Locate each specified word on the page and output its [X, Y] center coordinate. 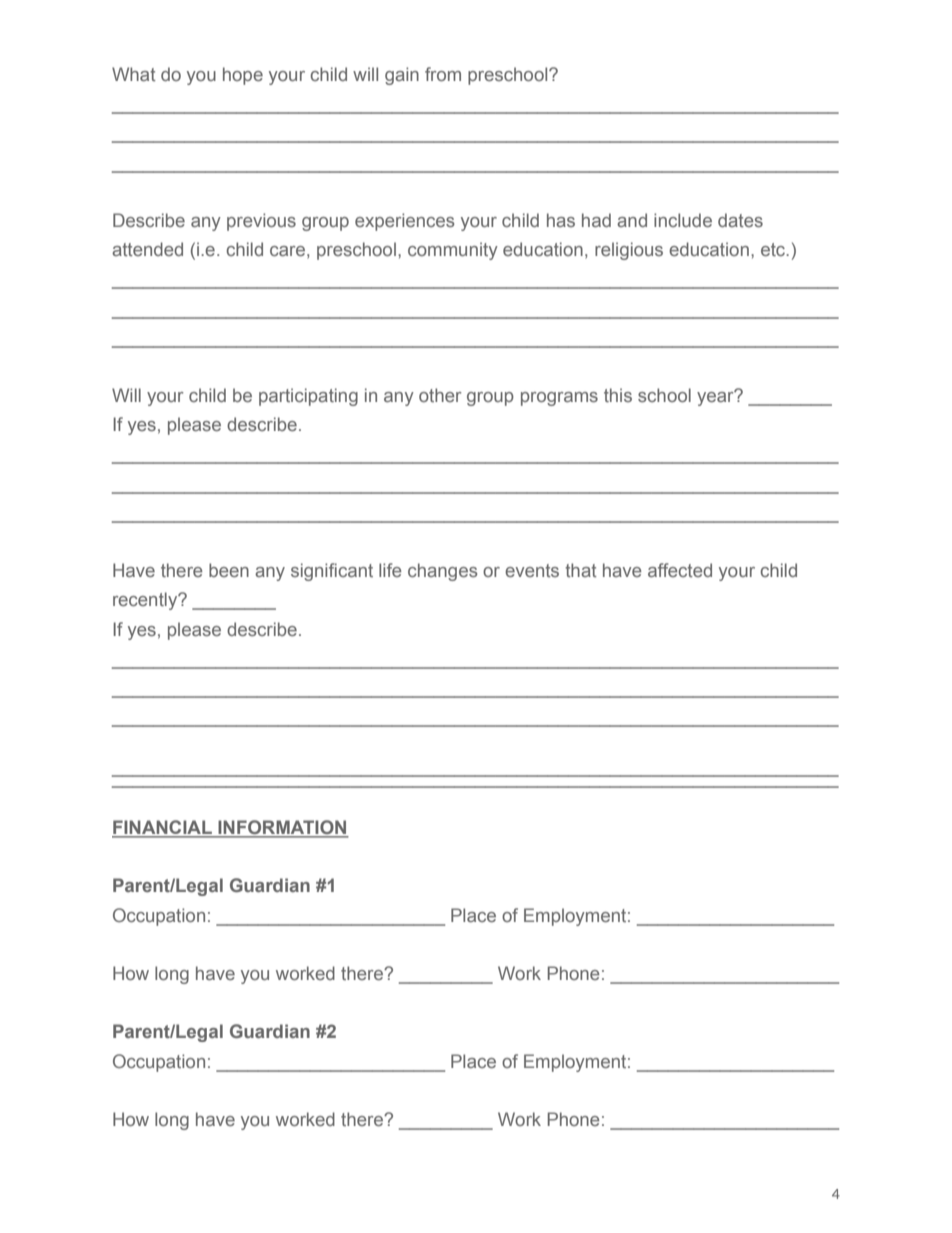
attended [147, 249]
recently [146, 601]
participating [308, 397]
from [443, 74]
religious [629, 251]
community [453, 251]
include [683, 220]
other [440, 395]
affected [680, 570]
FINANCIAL [163, 828]
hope [243, 76]
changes [442, 572]
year [716, 398]
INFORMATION [282, 828]
